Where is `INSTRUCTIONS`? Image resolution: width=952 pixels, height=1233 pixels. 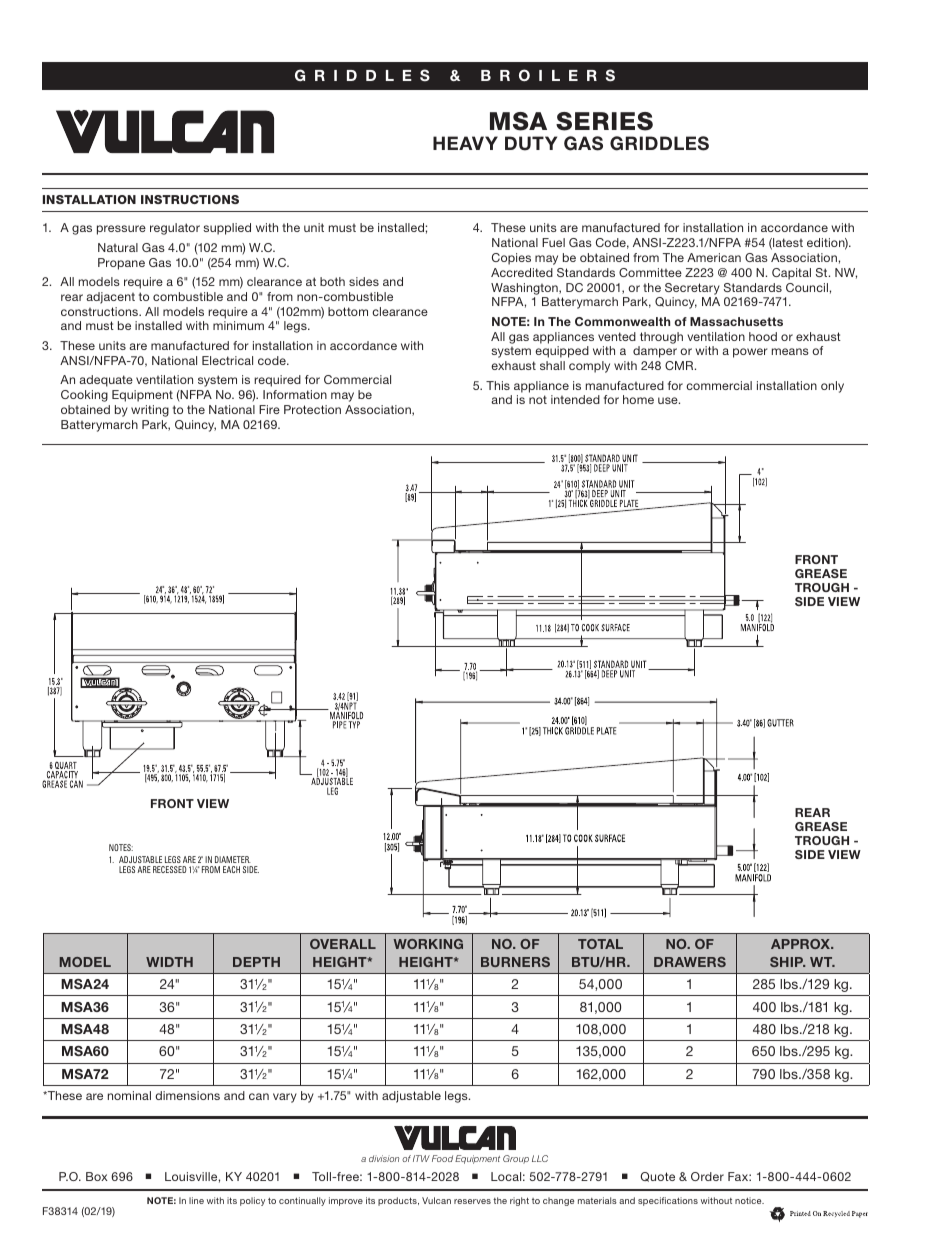 INSTRUCTIONS is located at coordinates (190, 199).
